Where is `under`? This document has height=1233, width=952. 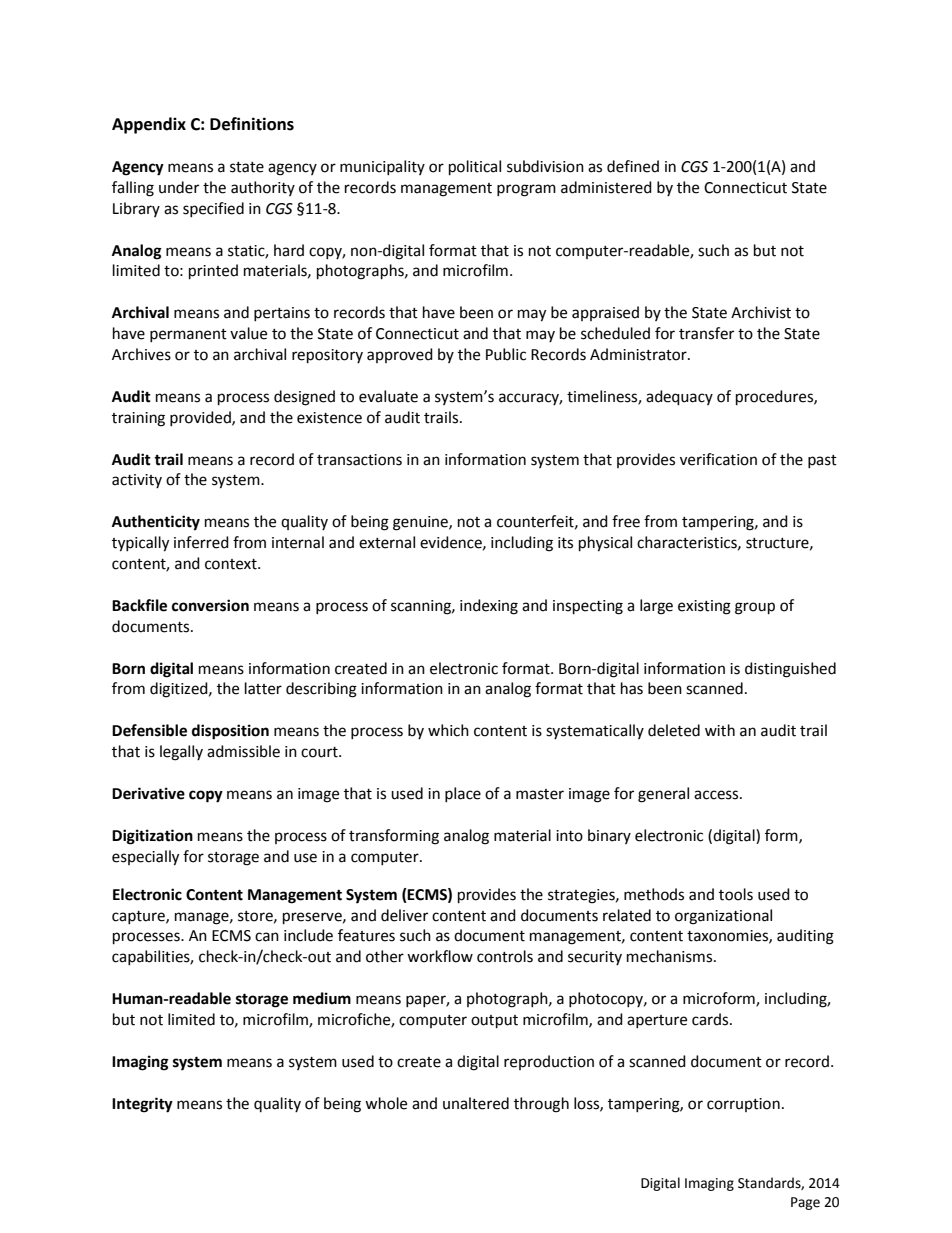 under is located at coordinates (179, 187).
